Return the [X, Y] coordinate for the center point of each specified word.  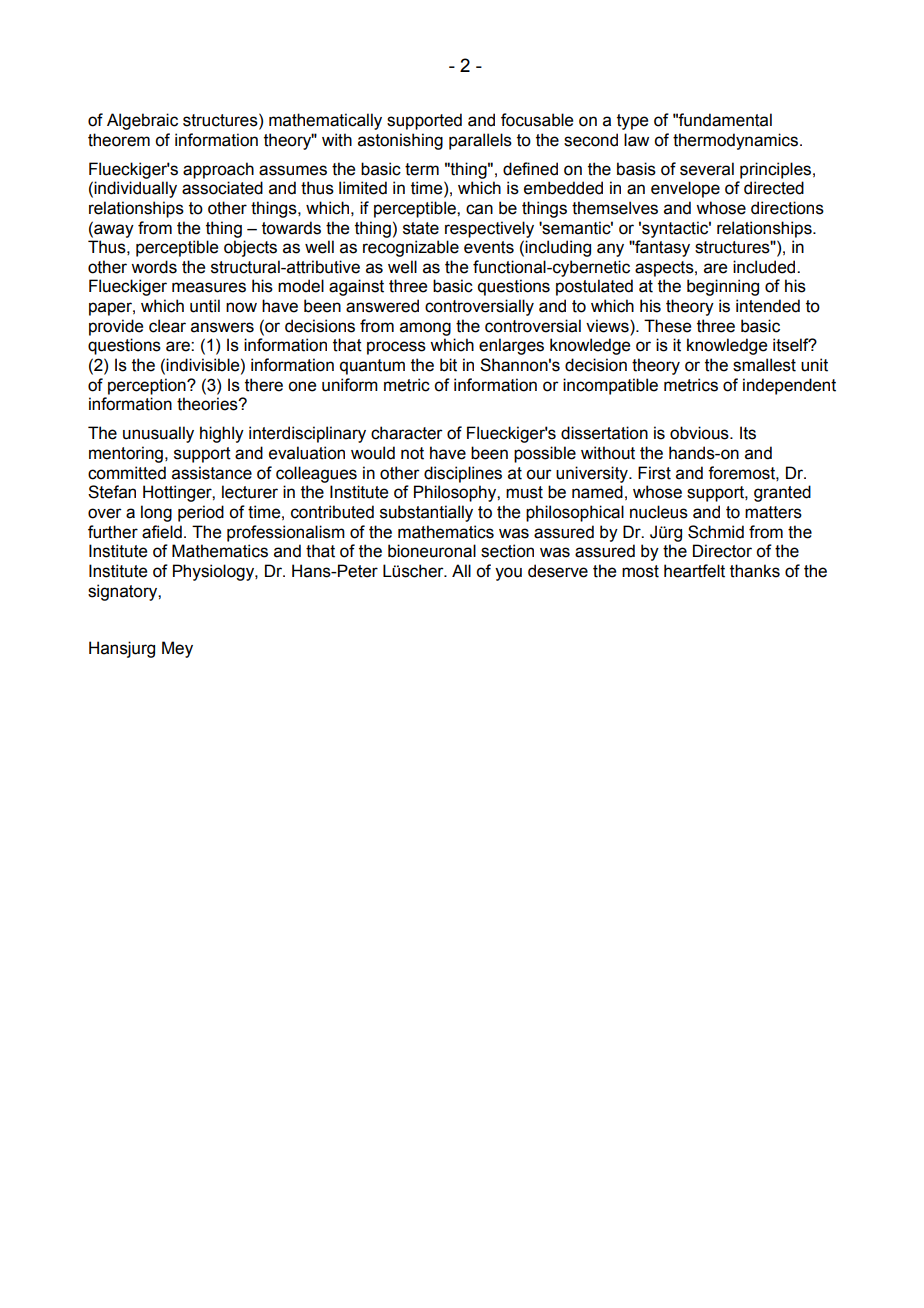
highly [222, 434]
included [765, 267]
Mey [177, 649]
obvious [700, 433]
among [425, 329]
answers [222, 327]
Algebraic [142, 121]
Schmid [716, 532]
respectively [489, 229]
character [407, 433]
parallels [480, 141]
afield [162, 532]
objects [250, 248]
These [667, 326]
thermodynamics [737, 141]
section [507, 551]
